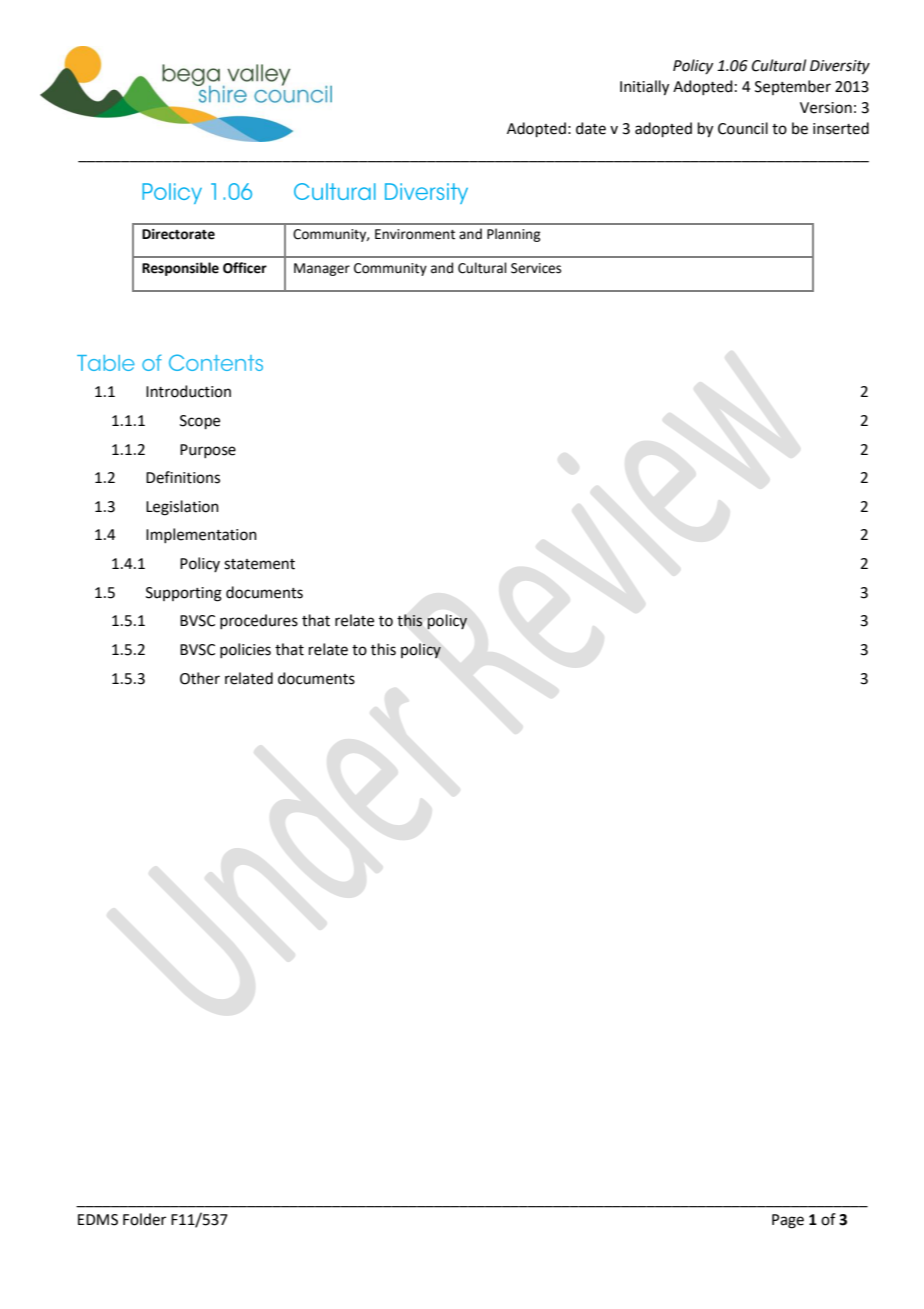 The height and width of the screenshot is (1309, 924). I want to click on policies, so click(245, 650).
